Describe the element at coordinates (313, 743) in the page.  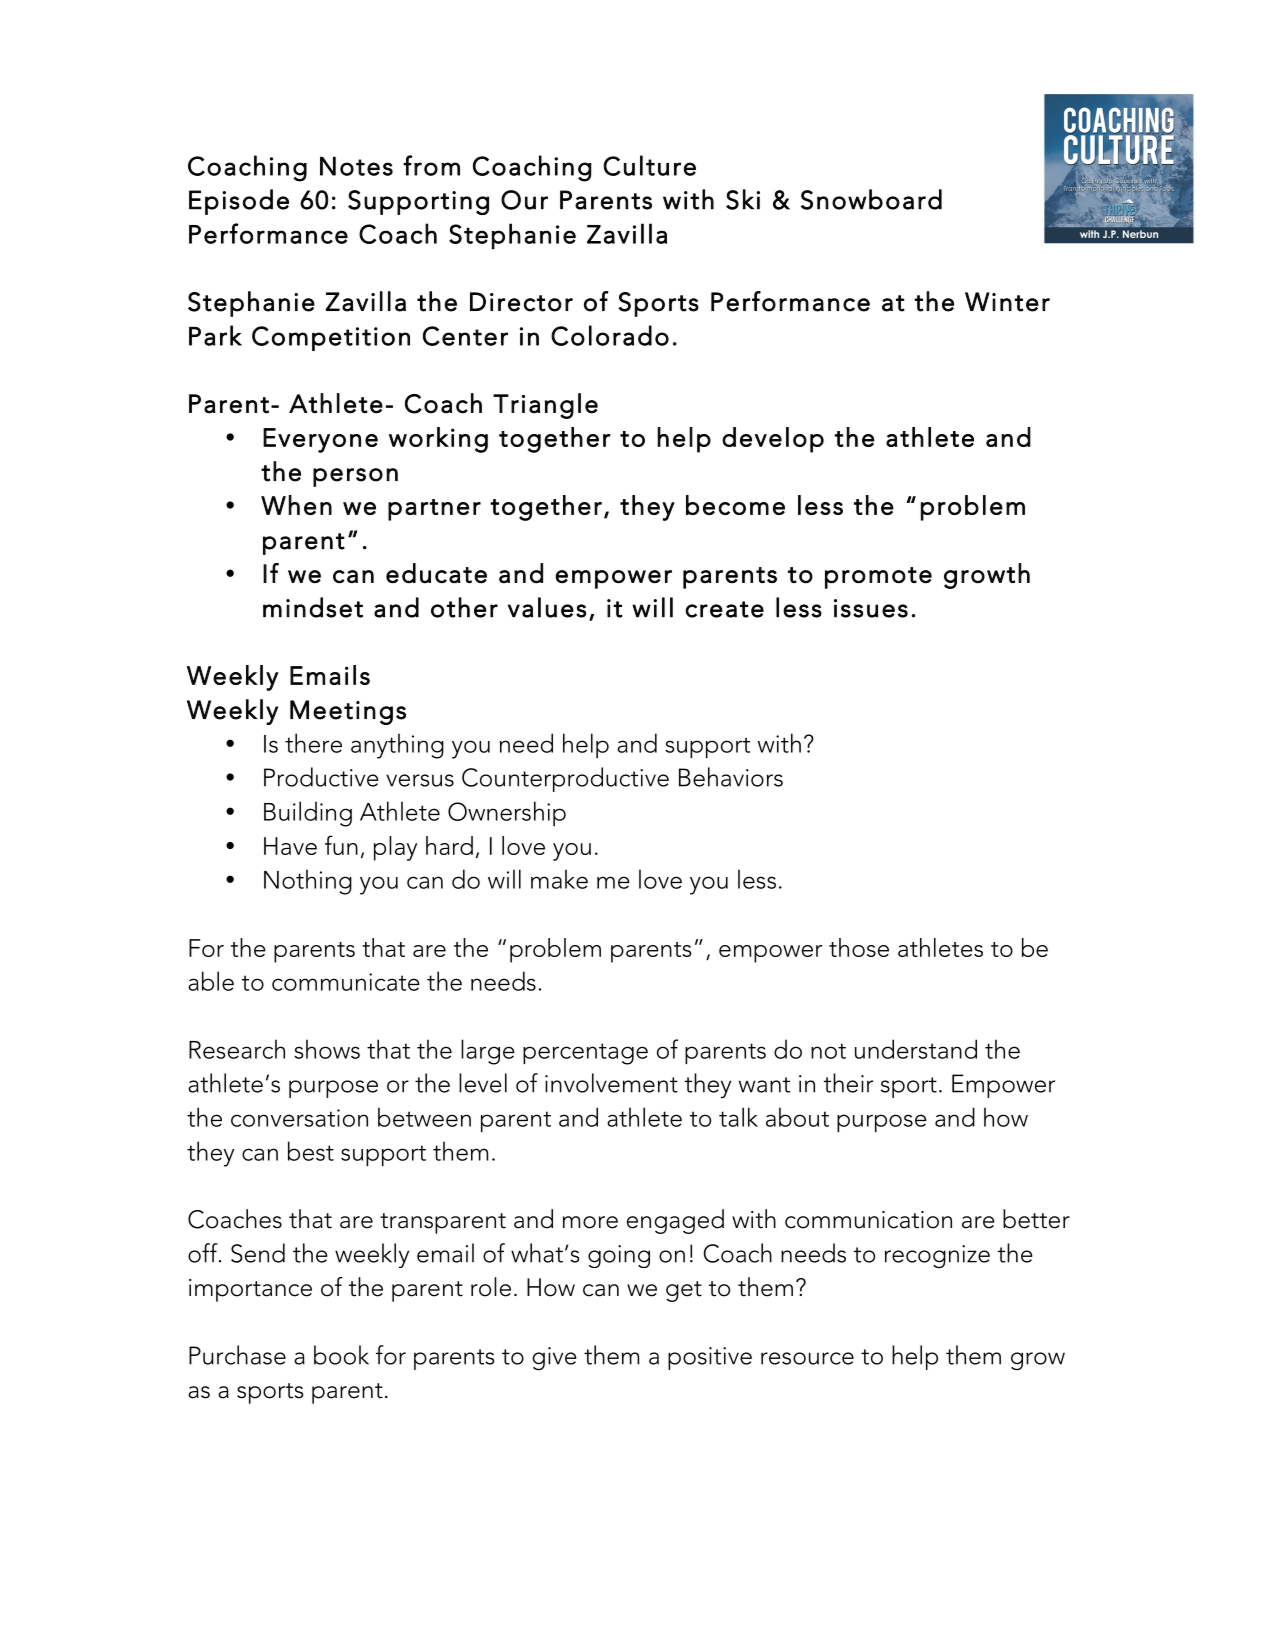
I see `there` at that location.
